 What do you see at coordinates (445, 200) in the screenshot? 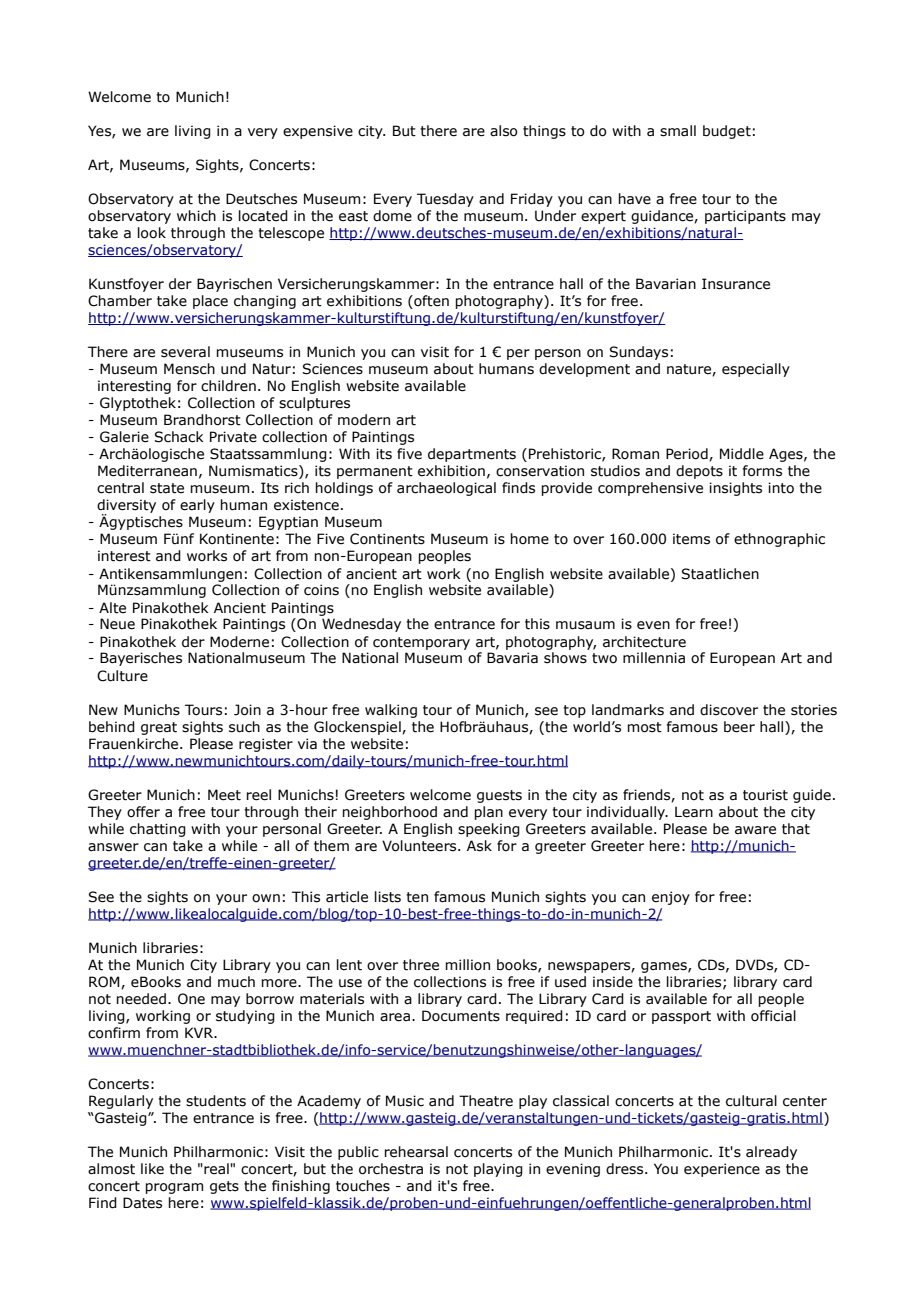
I see `Tuesday` at bounding box center [445, 200].
